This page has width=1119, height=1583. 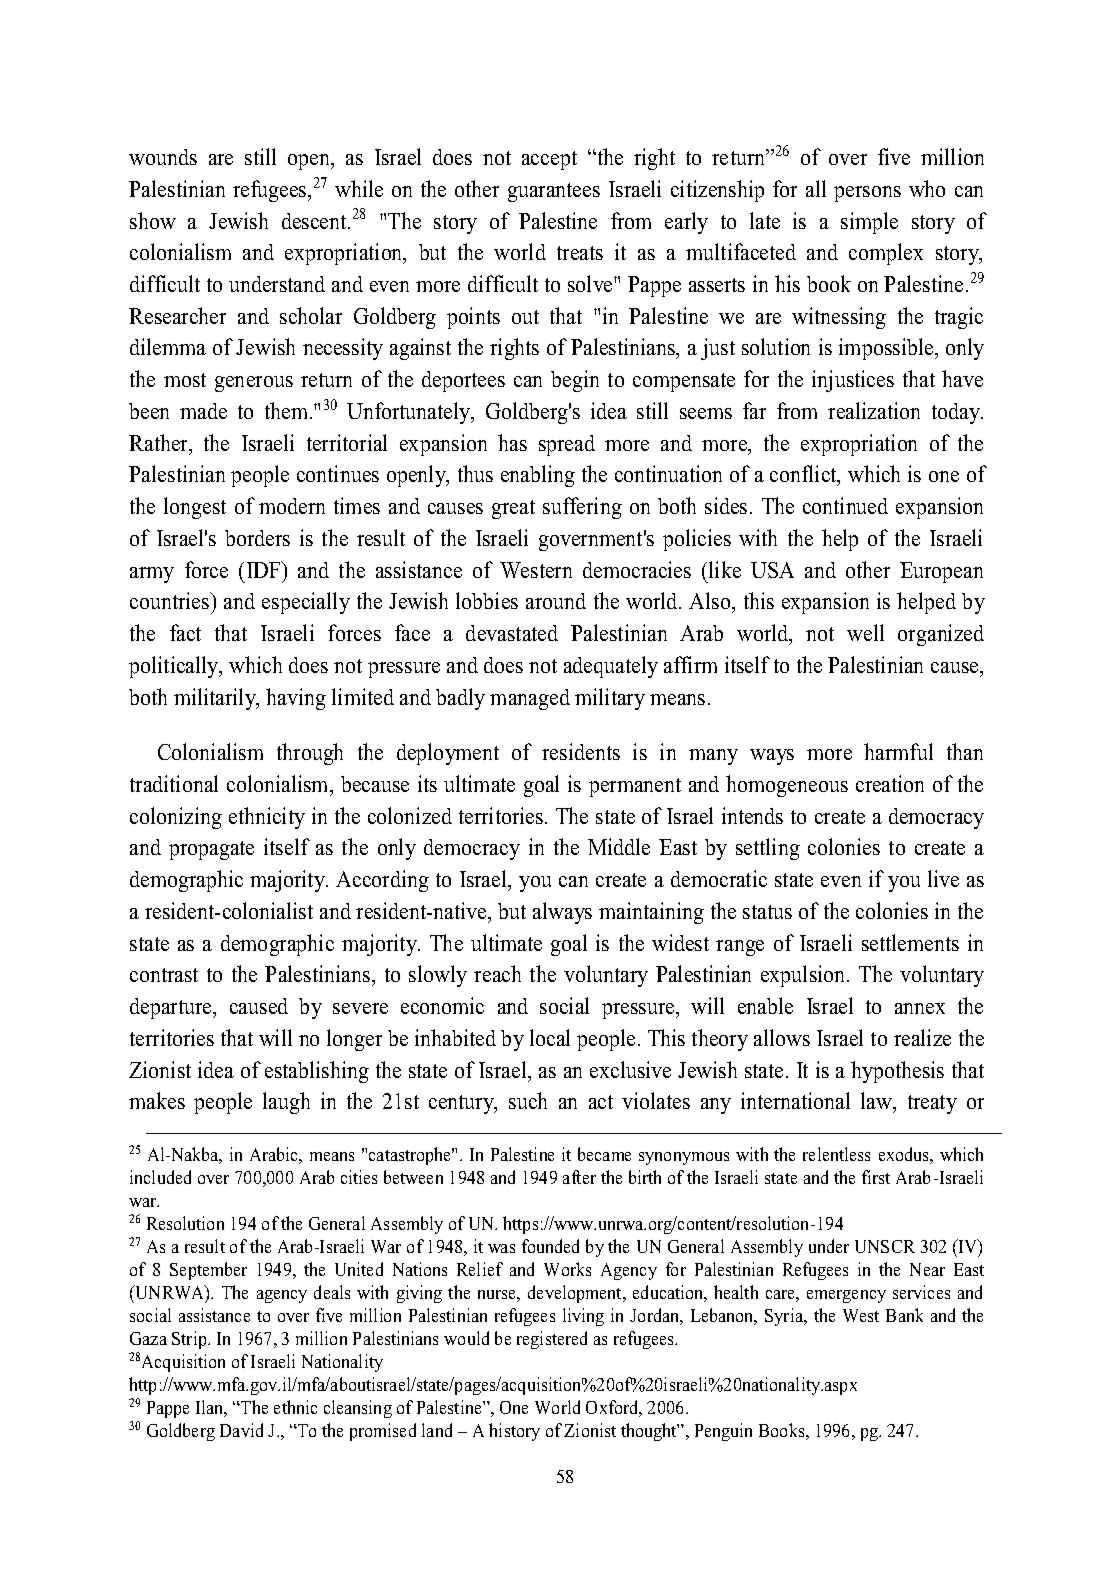 What do you see at coordinates (890, 783) in the page?
I see `creation` at bounding box center [890, 783].
